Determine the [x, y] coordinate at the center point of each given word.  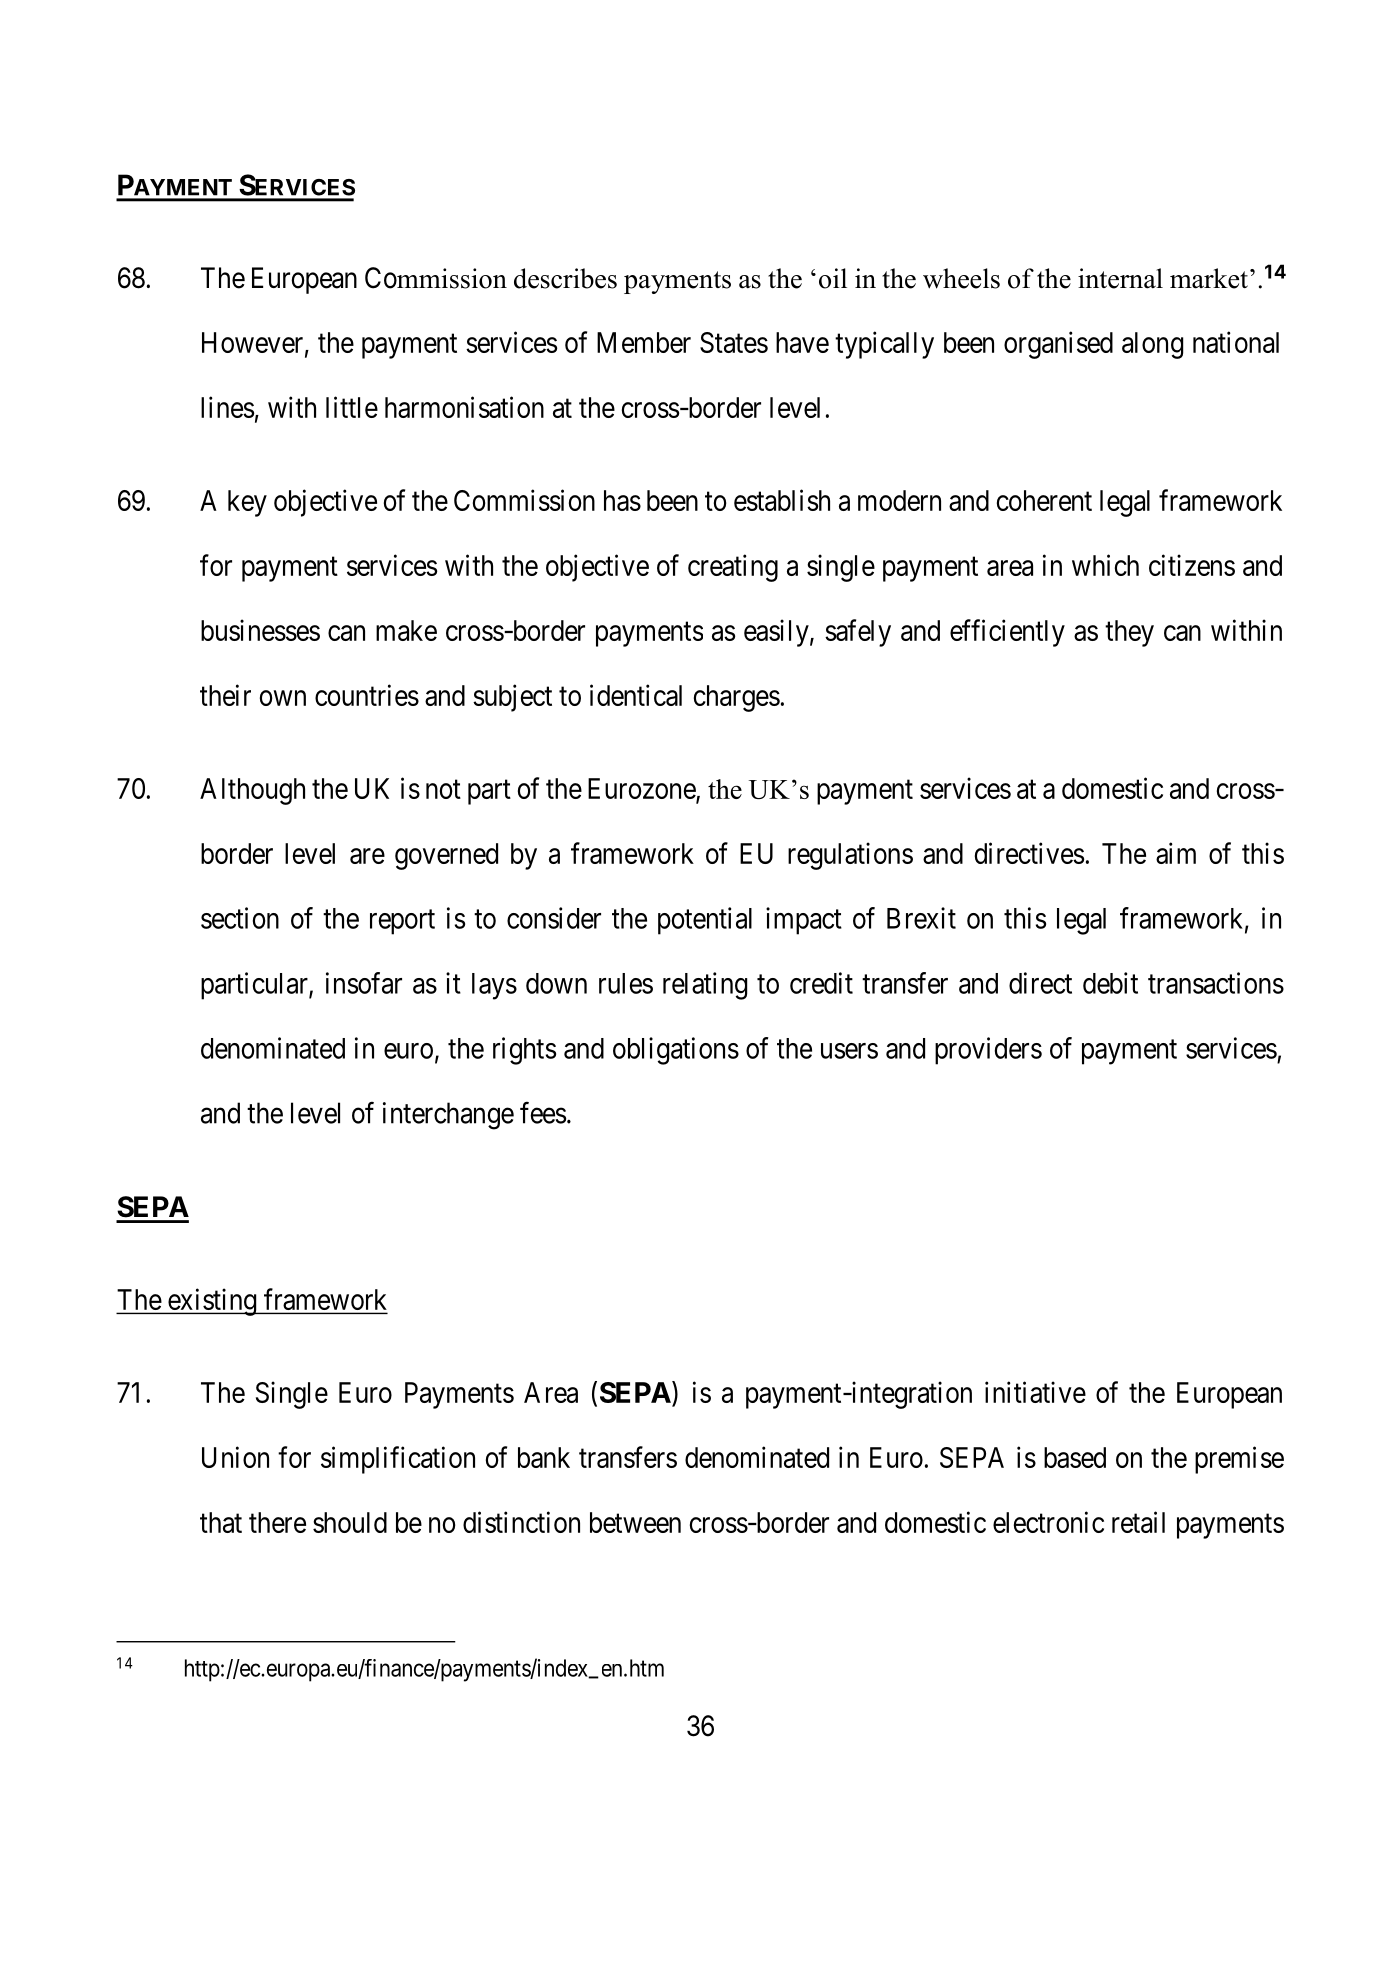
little [352, 407]
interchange [448, 1116]
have [802, 342]
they [1129, 633]
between [635, 1522]
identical [636, 695]
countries [367, 695]
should [350, 1522]
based [1075, 1457]
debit [1110, 983]
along [1152, 345]
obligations [676, 1051]
